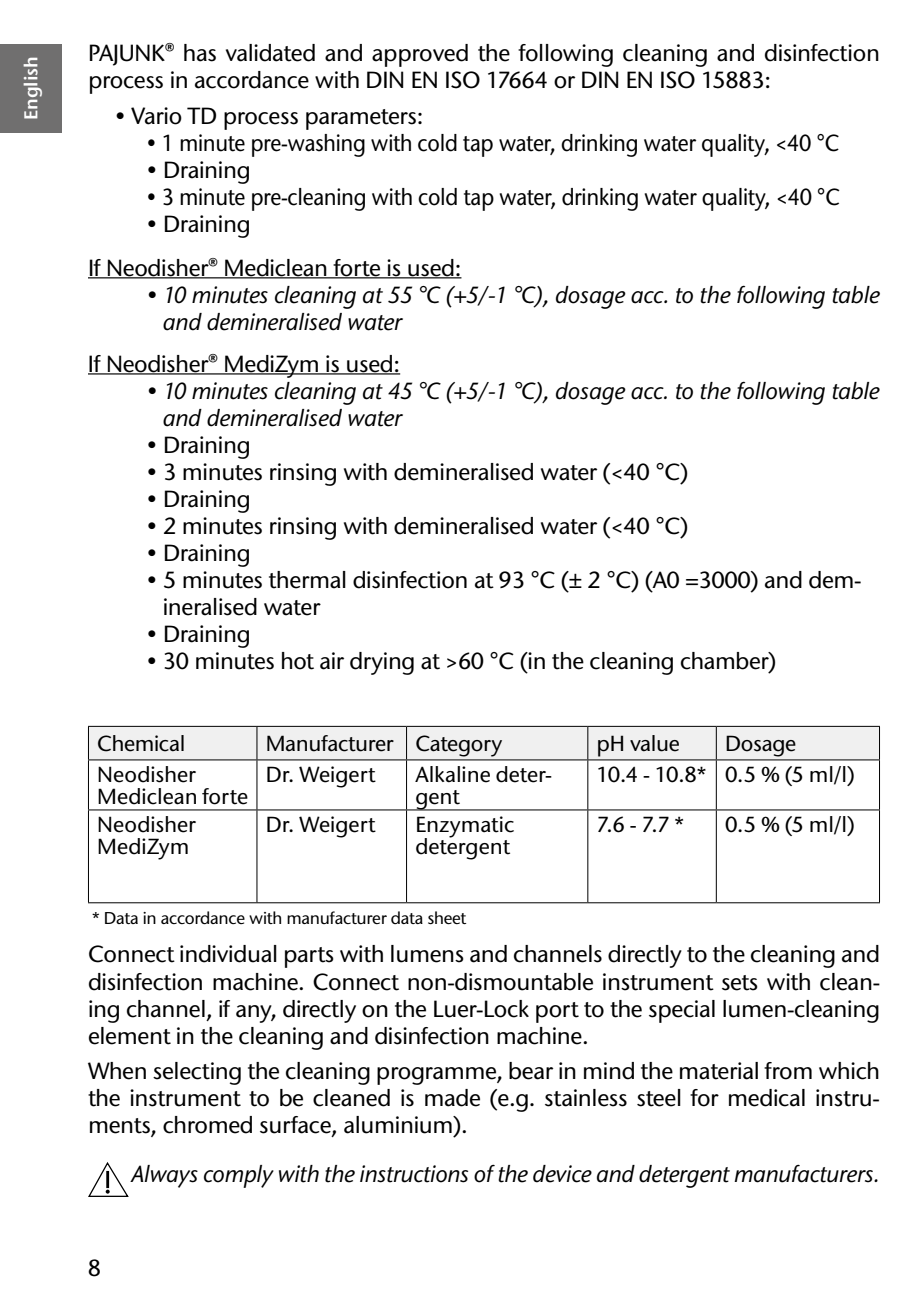 Image resolution: width=924 pixels, height=1303 pixels. I want to click on comply, so click(239, 1176).
